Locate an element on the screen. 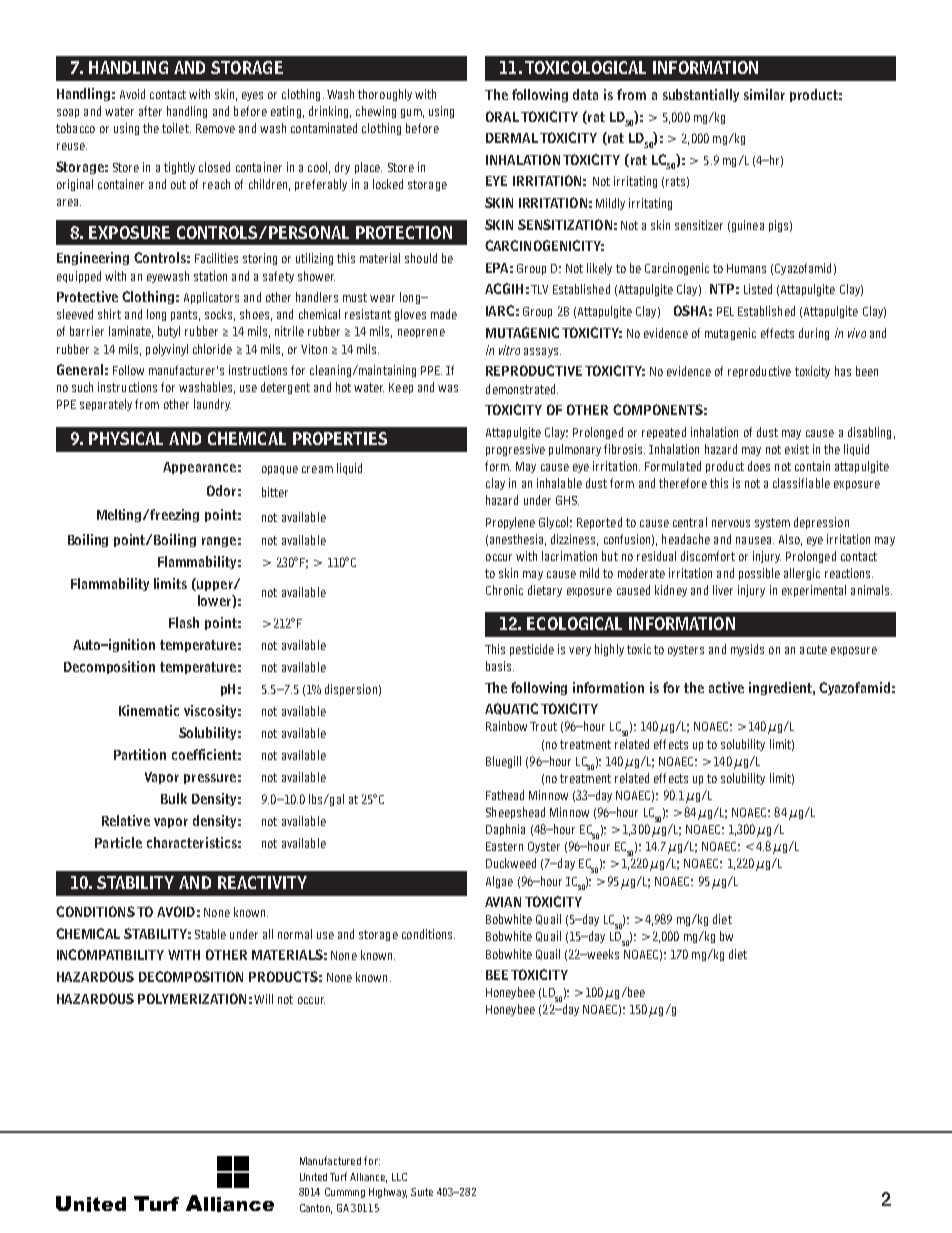  similar is located at coordinates (764, 94).
